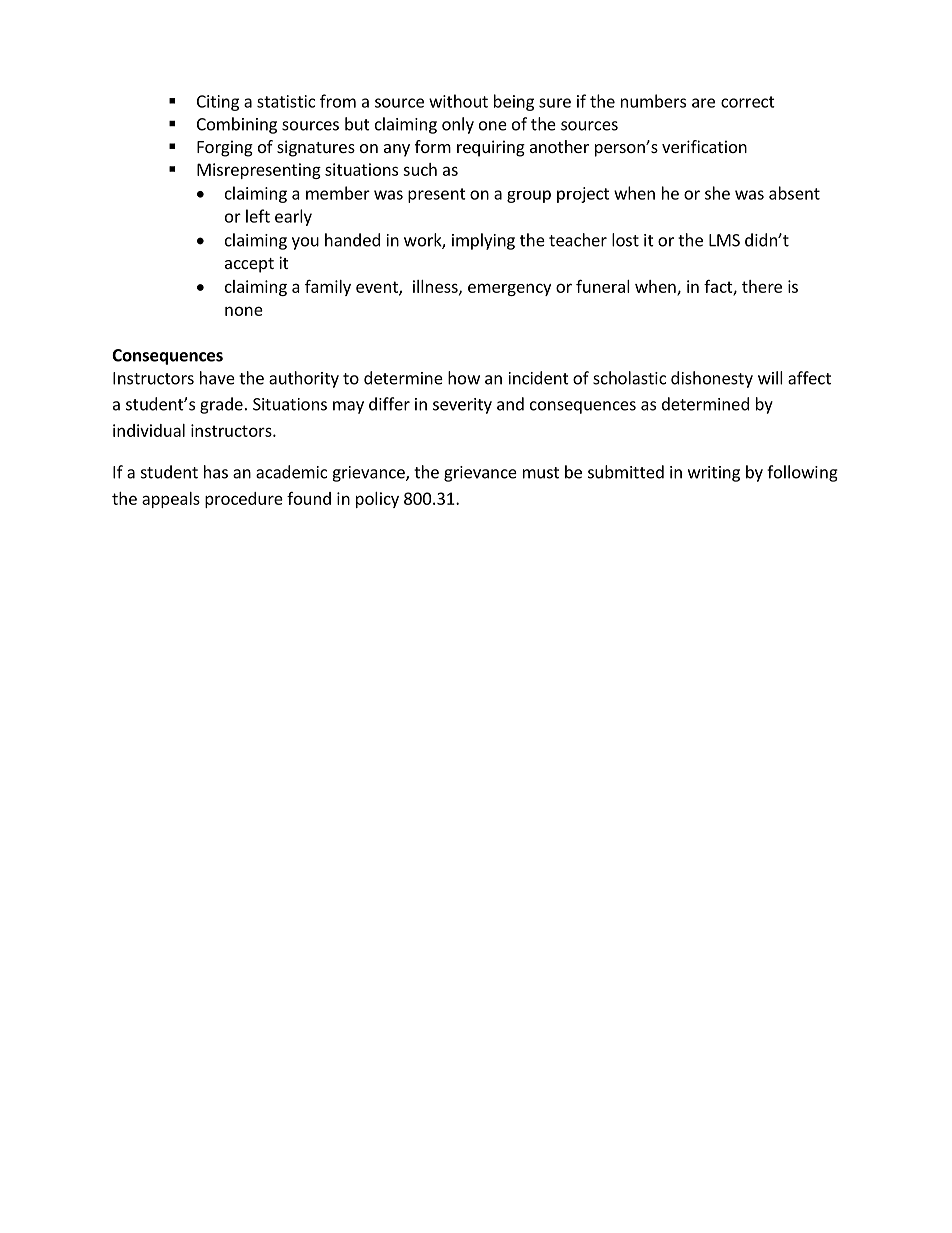  Describe the element at coordinates (509, 289) in the screenshot. I see `emergency` at that location.
